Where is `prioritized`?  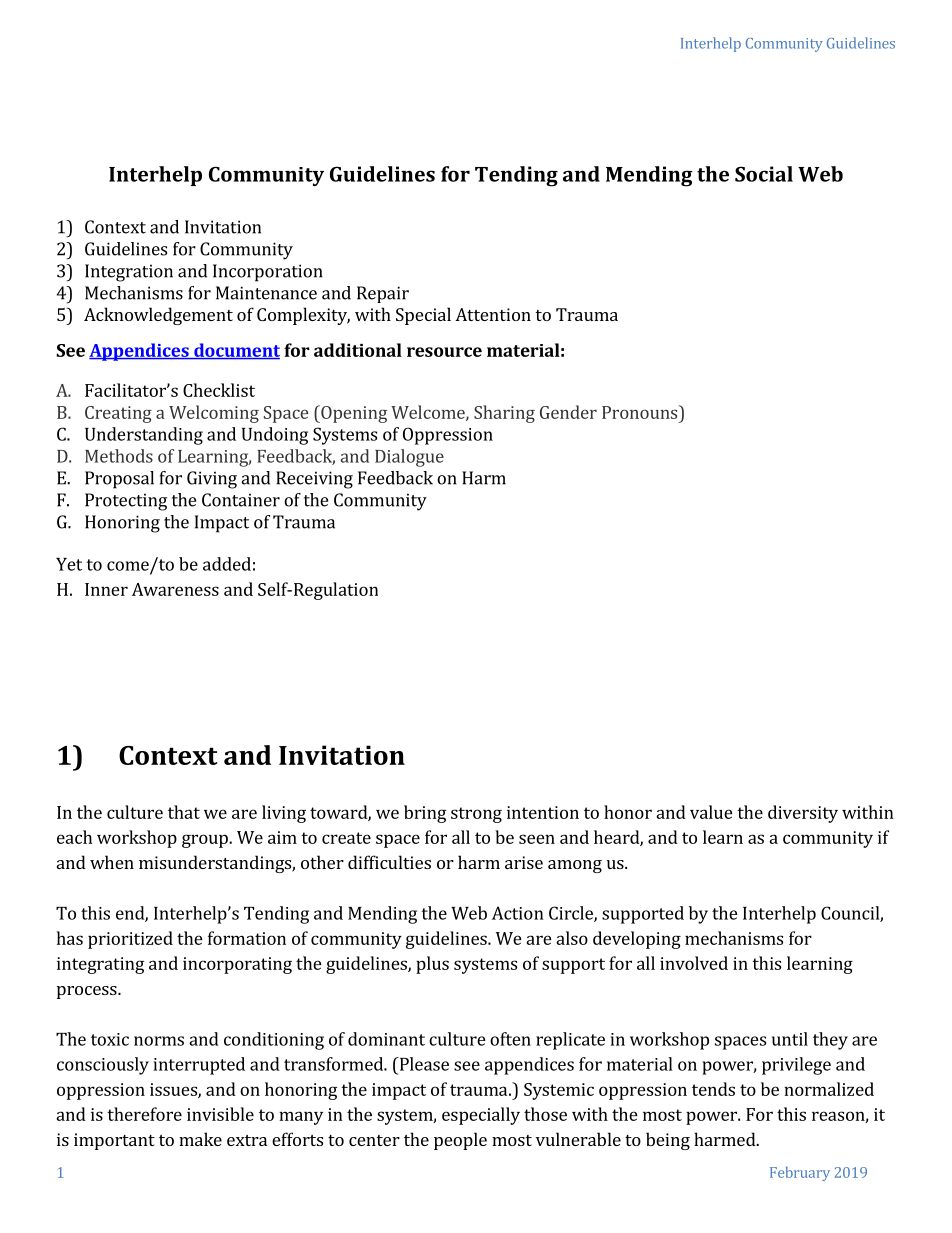 prioritized is located at coordinates (130, 940).
